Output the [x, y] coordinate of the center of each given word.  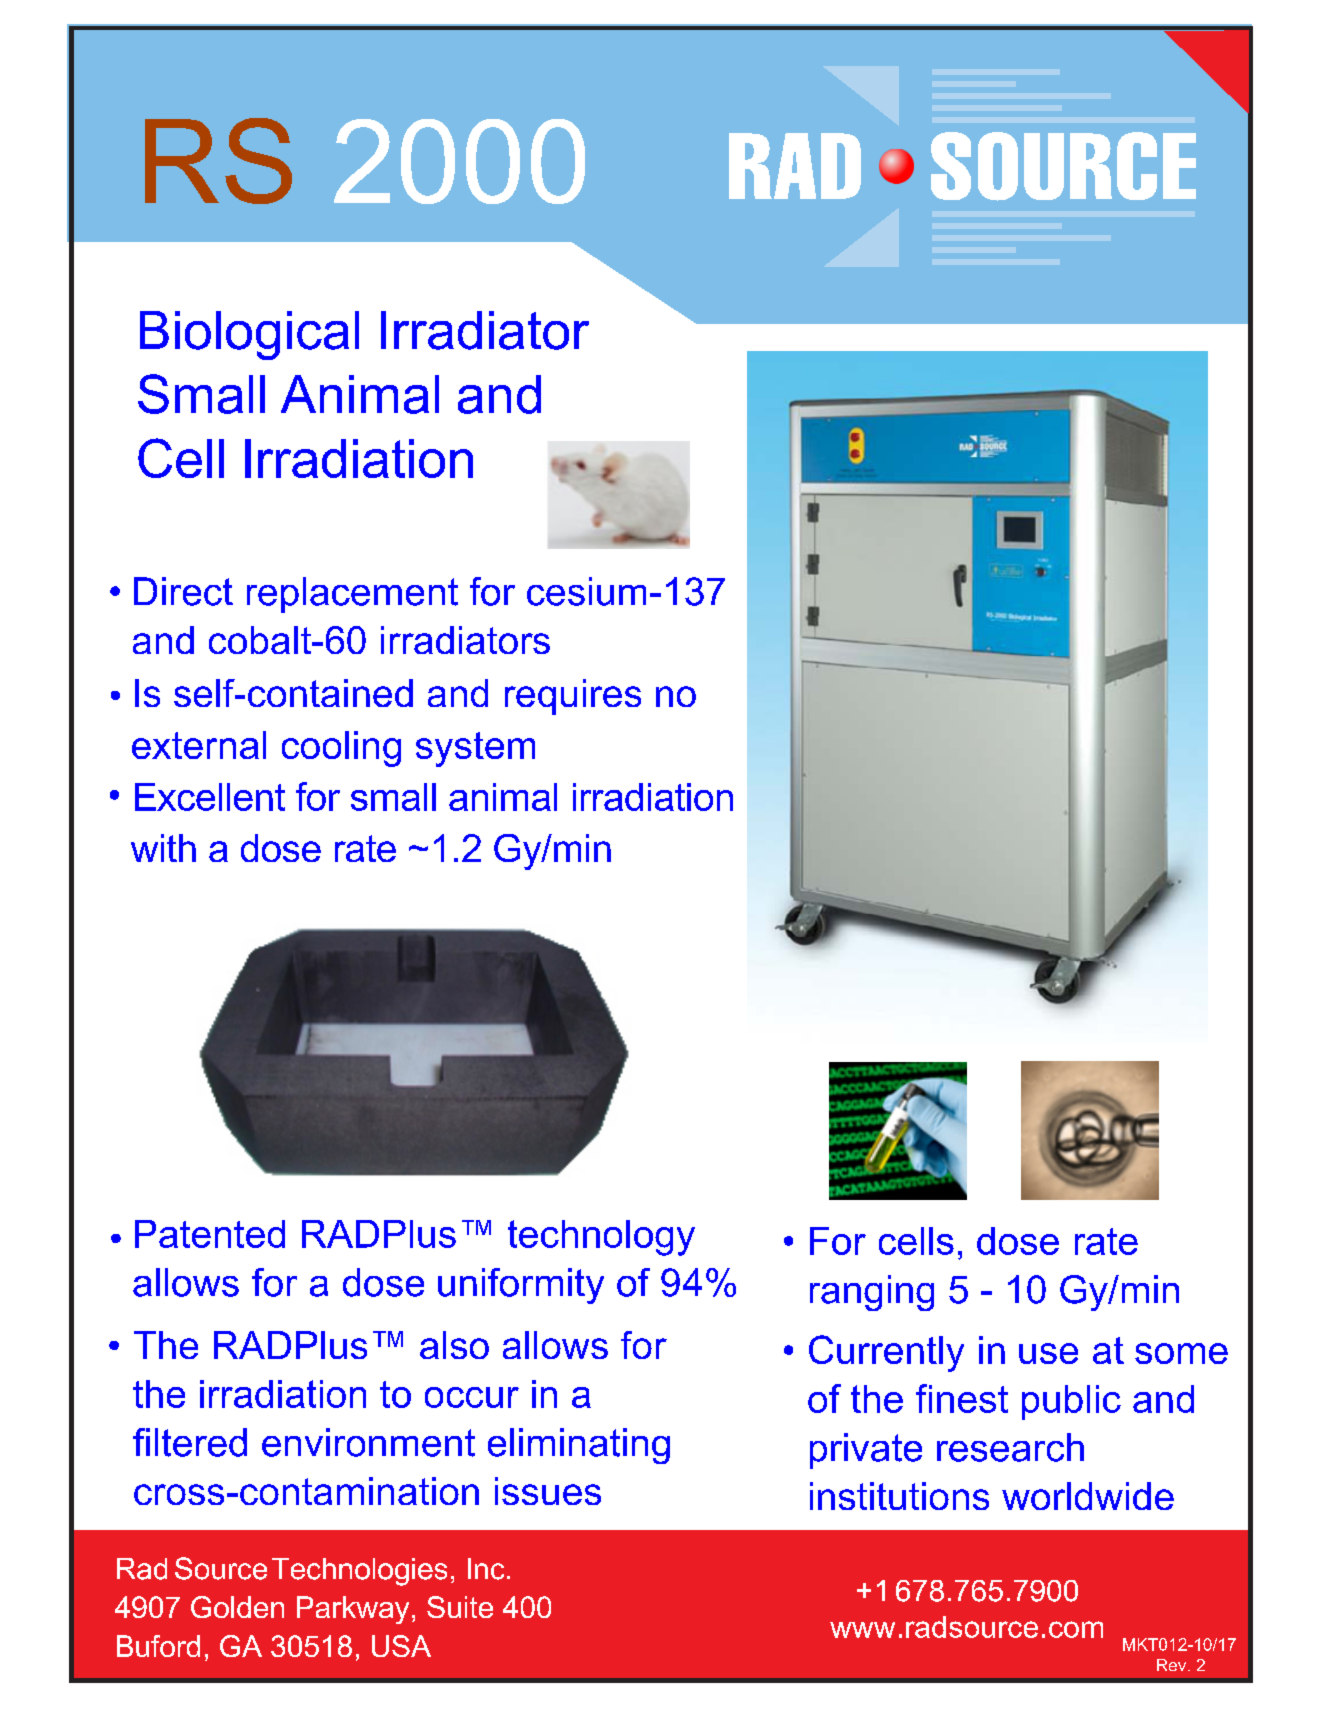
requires [573, 697]
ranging [872, 1293]
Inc [486, 1569]
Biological [249, 335]
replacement [352, 595]
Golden [237, 1607]
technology [601, 1238]
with [163, 848]
